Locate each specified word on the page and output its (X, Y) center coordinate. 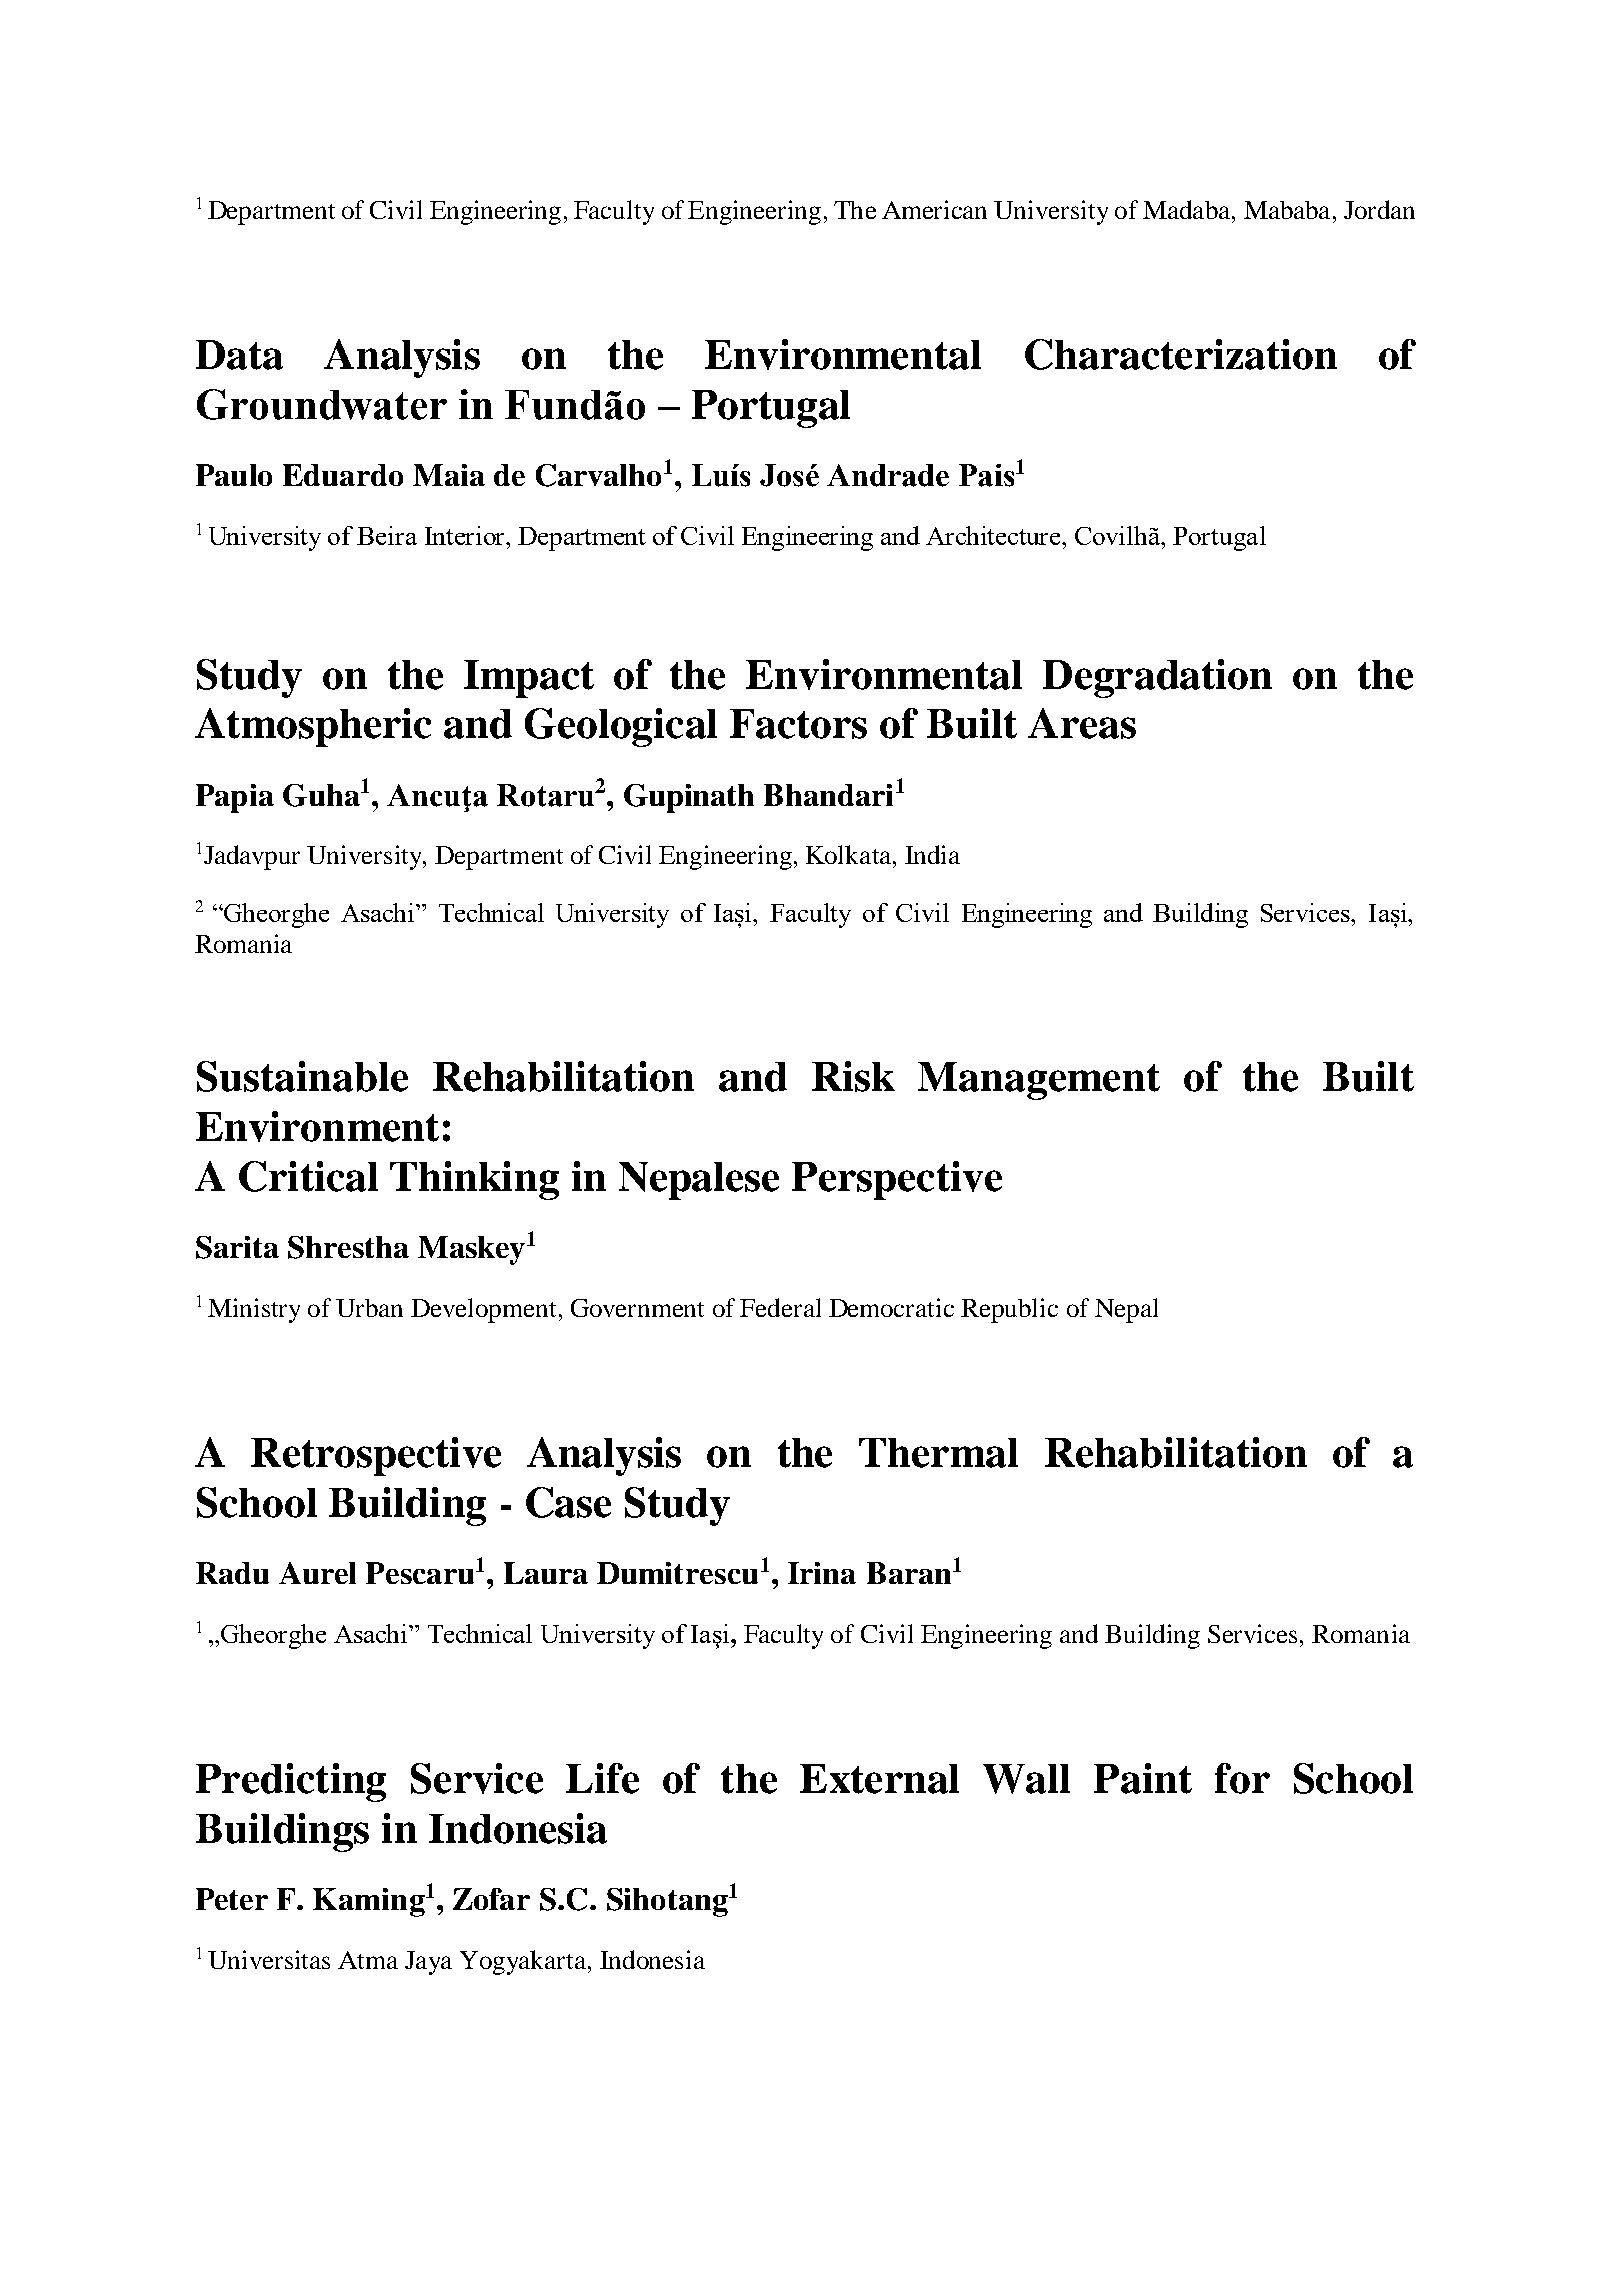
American (934, 209)
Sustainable (302, 1076)
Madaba (1186, 209)
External (879, 1779)
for (1242, 1778)
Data (239, 355)
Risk (853, 1076)
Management (1039, 1081)
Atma (368, 1960)
